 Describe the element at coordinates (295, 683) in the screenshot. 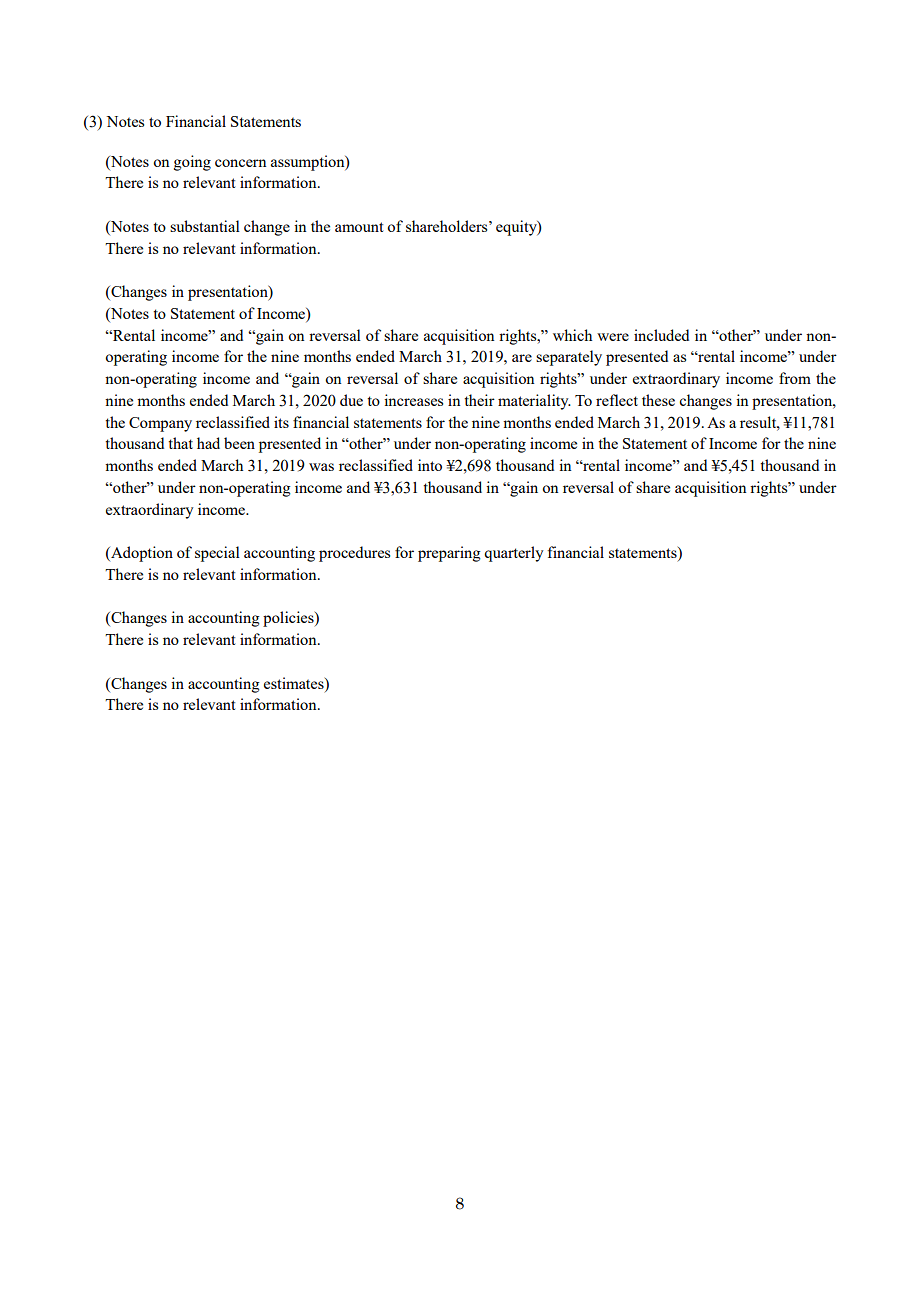

I see `estimates` at that location.
